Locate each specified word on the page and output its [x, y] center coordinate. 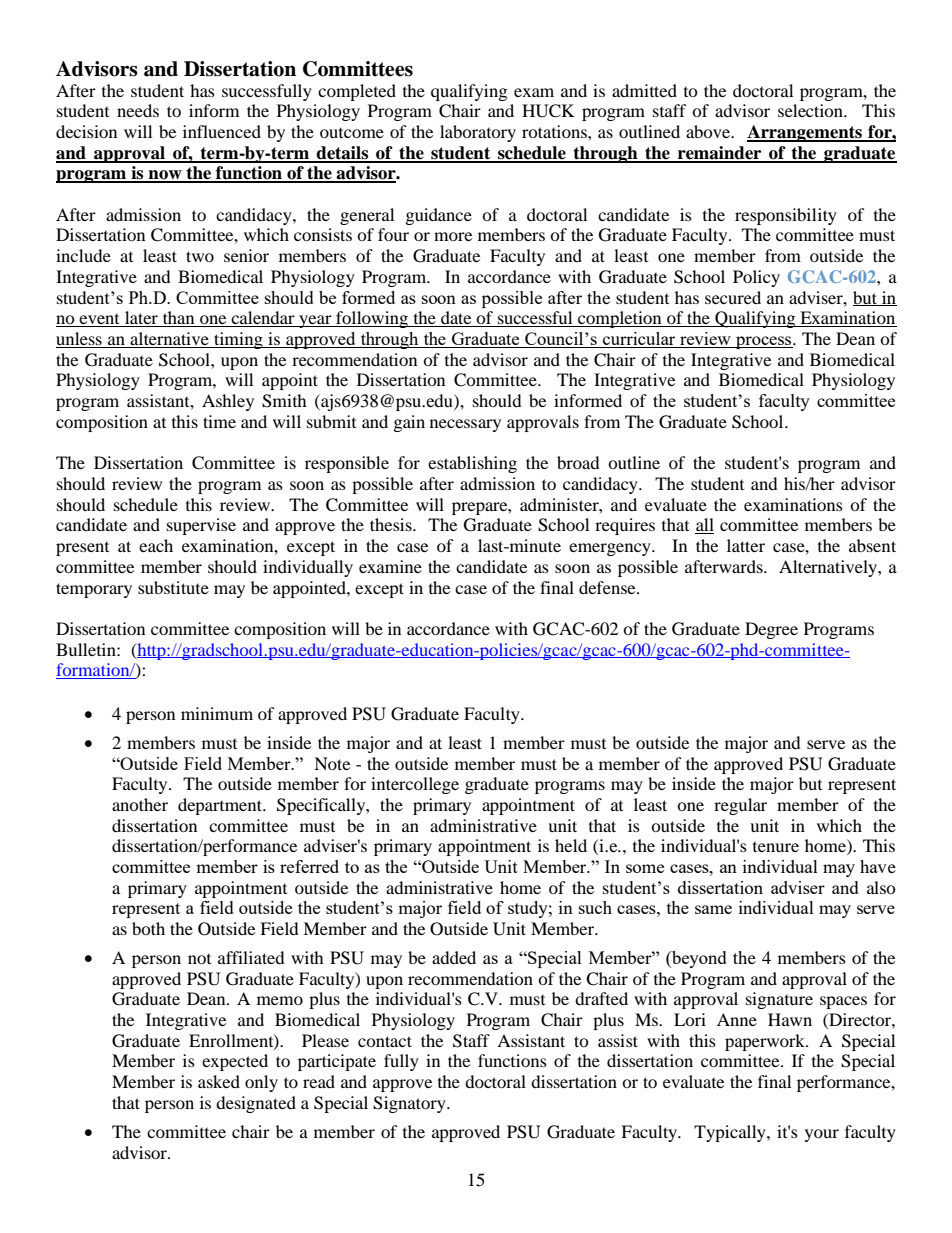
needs [138, 110]
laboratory [478, 133]
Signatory [410, 1104]
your [822, 1135]
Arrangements [805, 133]
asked [219, 1081]
